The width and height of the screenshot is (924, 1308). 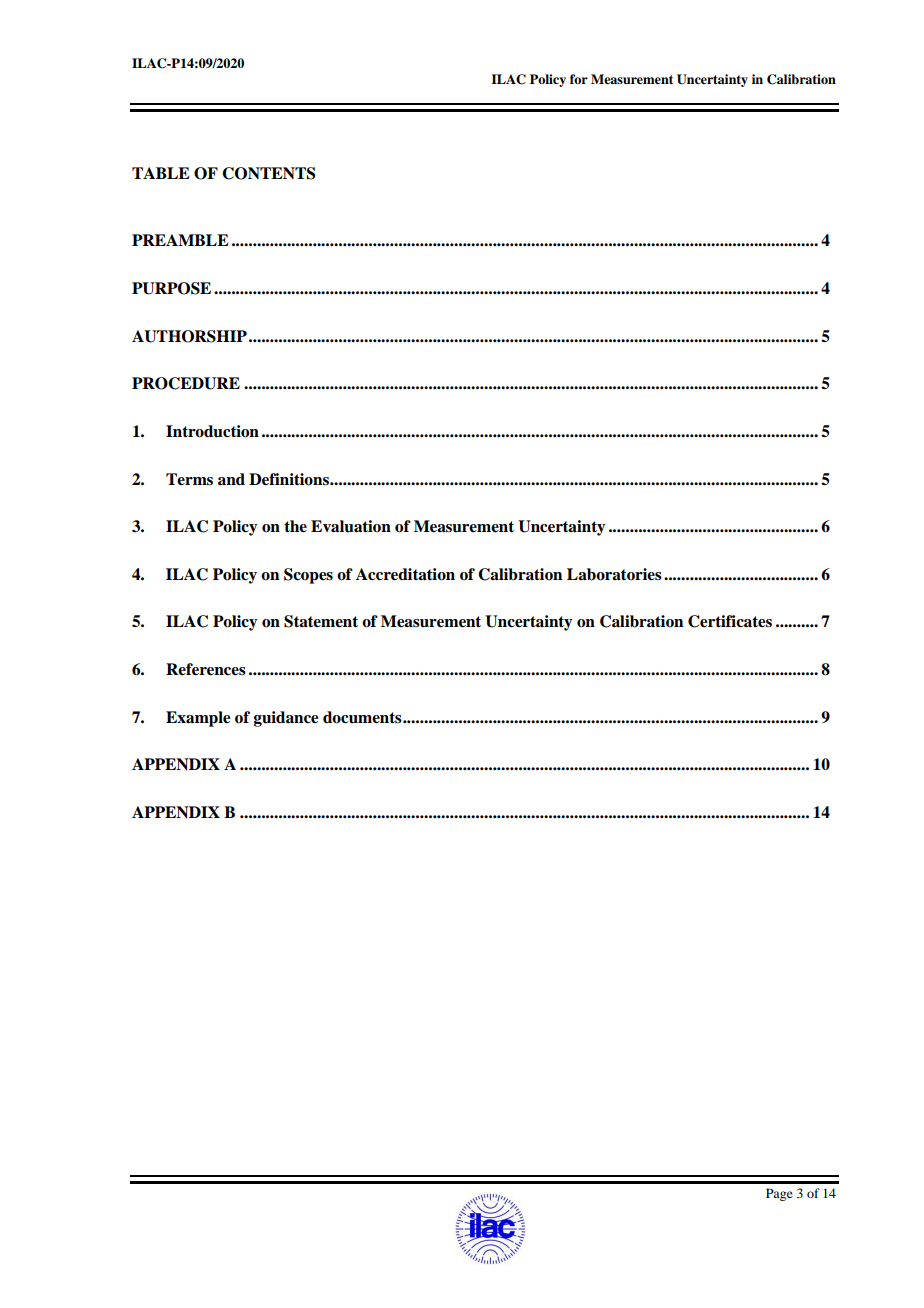 What do you see at coordinates (268, 173) in the screenshot?
I see `CONTENTS` at bounding box center [268, 173].
